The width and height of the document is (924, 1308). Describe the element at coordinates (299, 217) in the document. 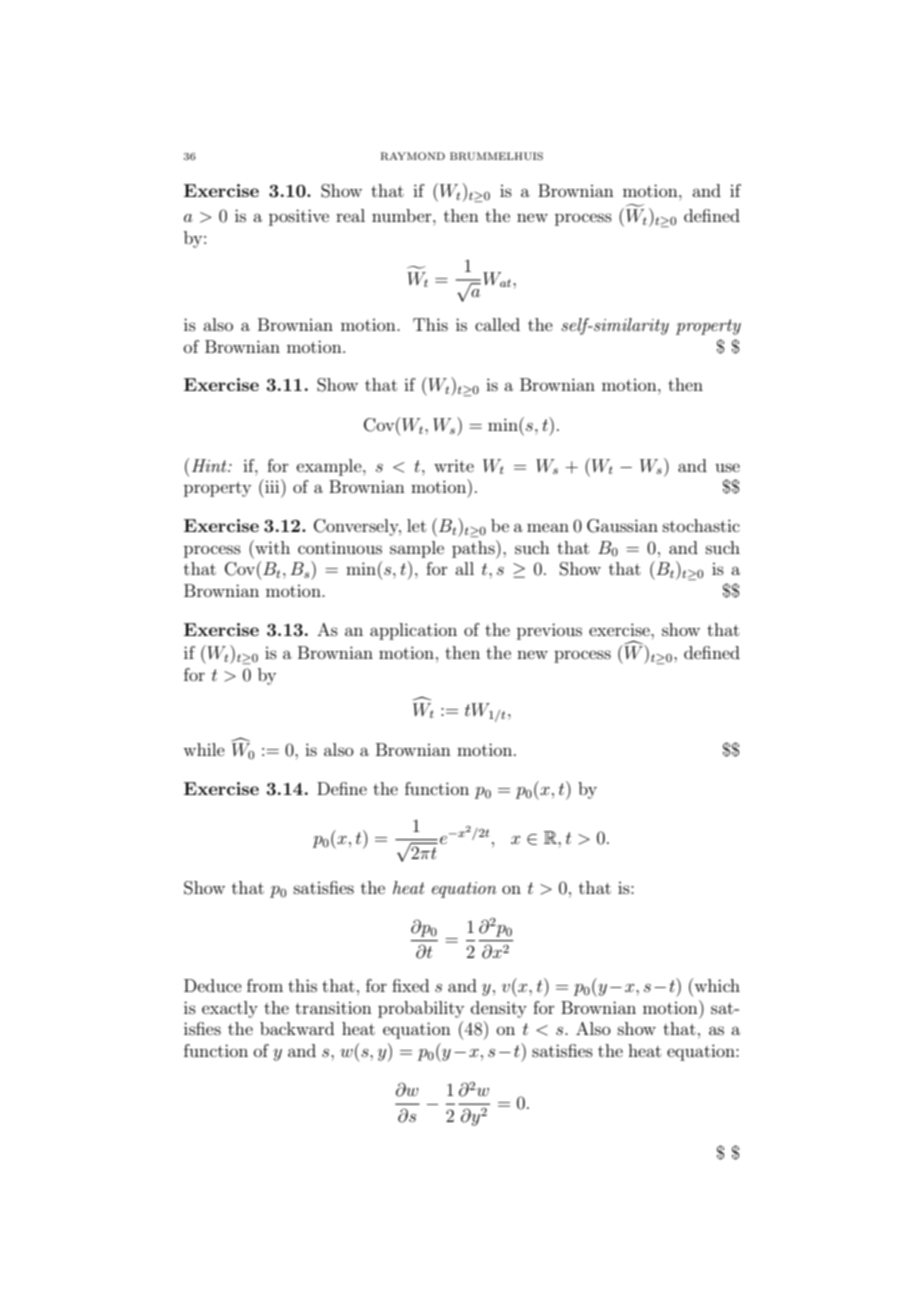

I see `positive` at that location.
